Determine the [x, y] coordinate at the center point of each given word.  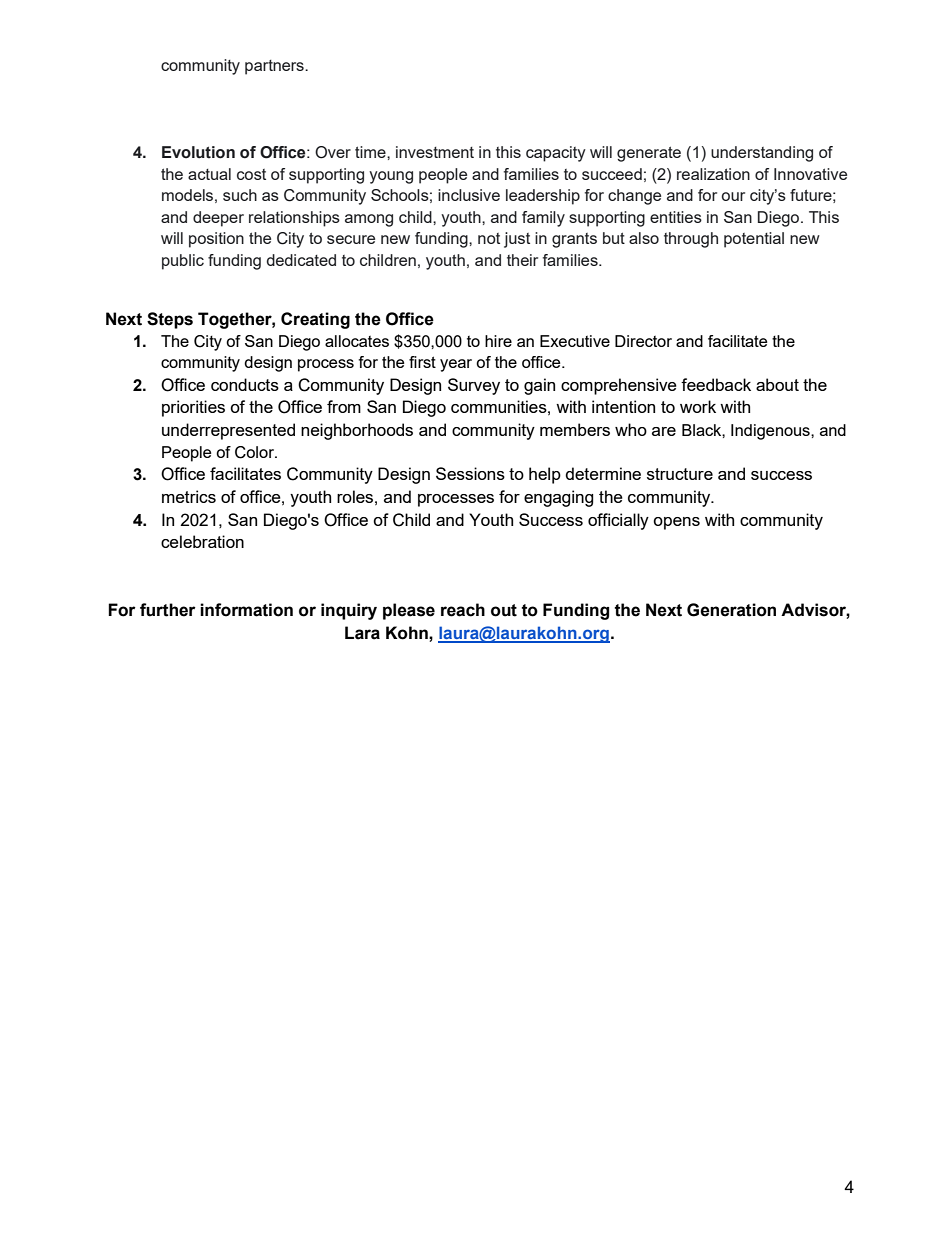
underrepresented [228, 431]
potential [754, 240]
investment [435, 152]
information [246, 610]
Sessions [470, 473]
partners [275, 67]
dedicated [301, 260]
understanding [762, 154]
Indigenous [771, 432]
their [522, 260]
